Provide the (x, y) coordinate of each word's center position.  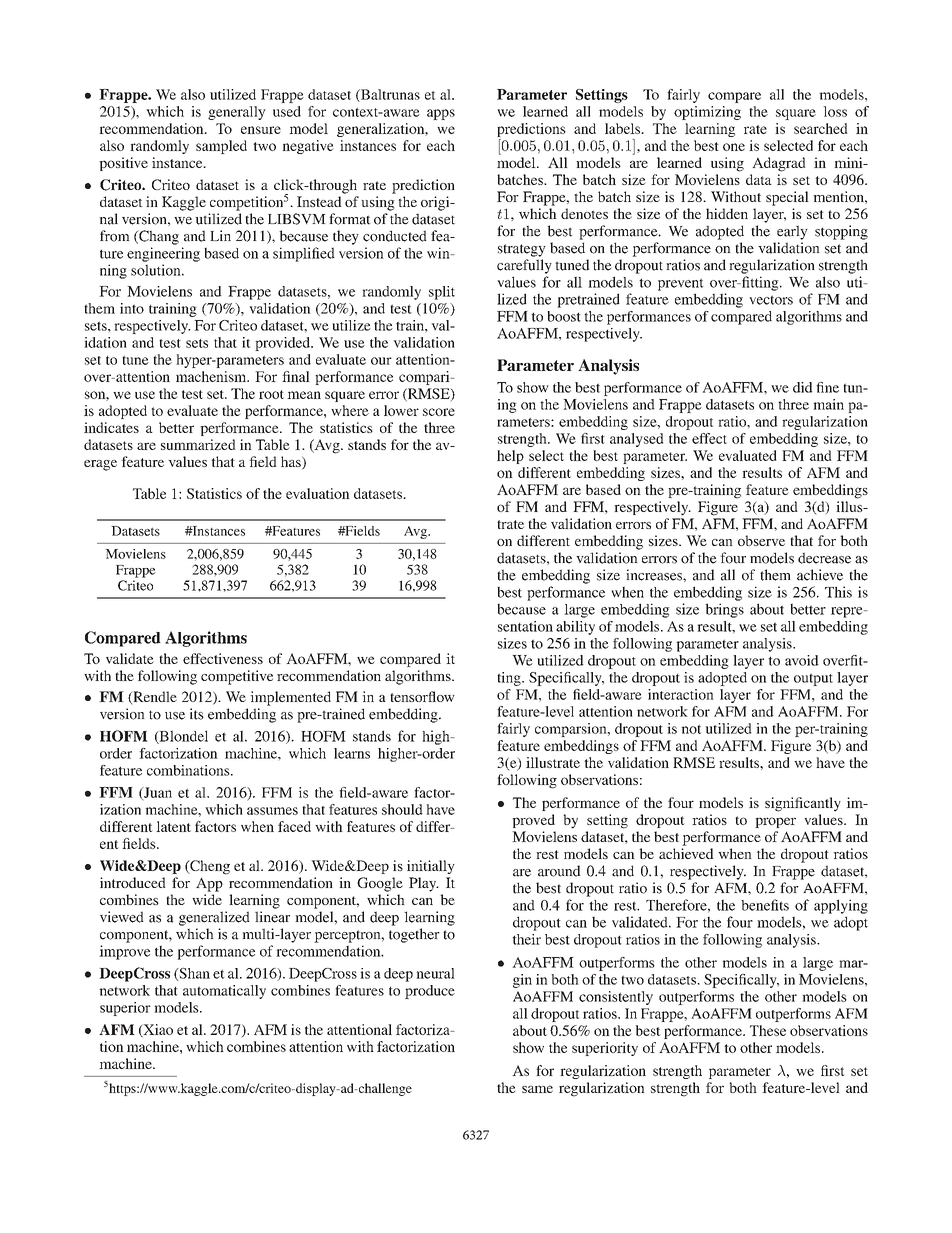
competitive (237, 677)
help (510, 457)
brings (724, 610)
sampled (221, 147)
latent (173, 826)
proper (775, 822)
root (271, 394)
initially (431, 867)
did (803, 387)
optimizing (707, 113)
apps (441, 114)
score (439, 412)
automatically (224, 992)
